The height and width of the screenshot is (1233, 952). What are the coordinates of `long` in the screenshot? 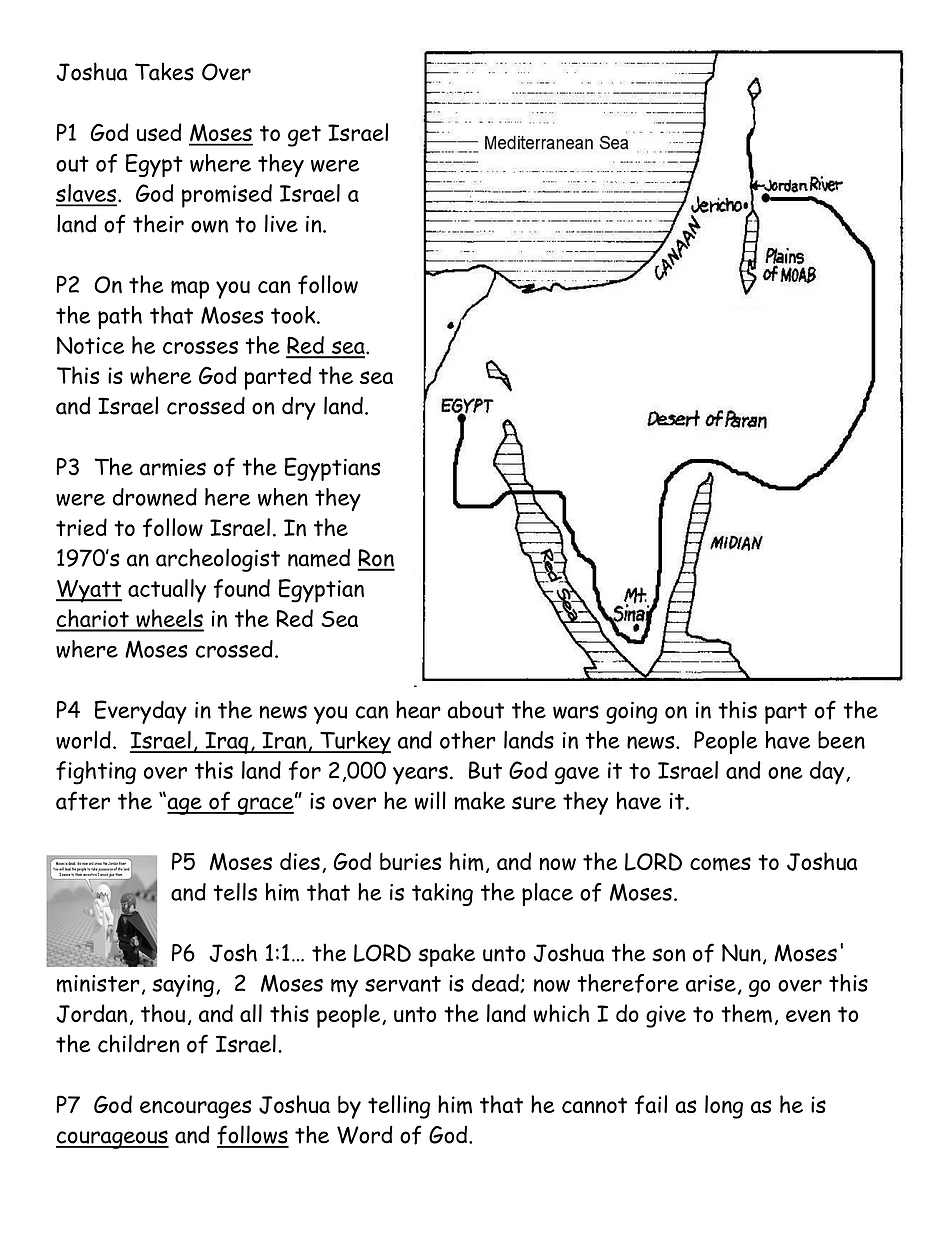 It's located at (724, 1107).
